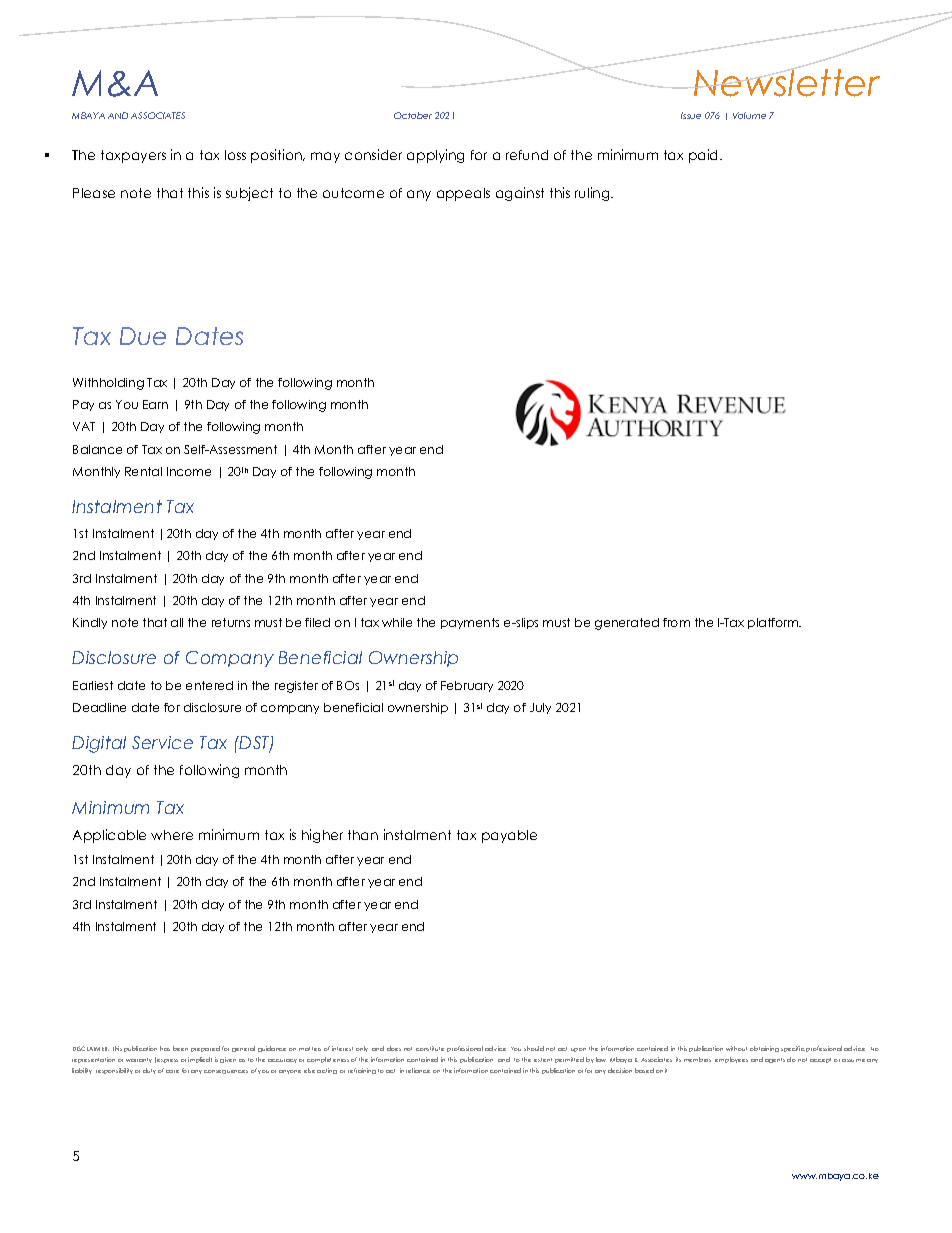  I want to click on constitute, so click(430, 1048).
